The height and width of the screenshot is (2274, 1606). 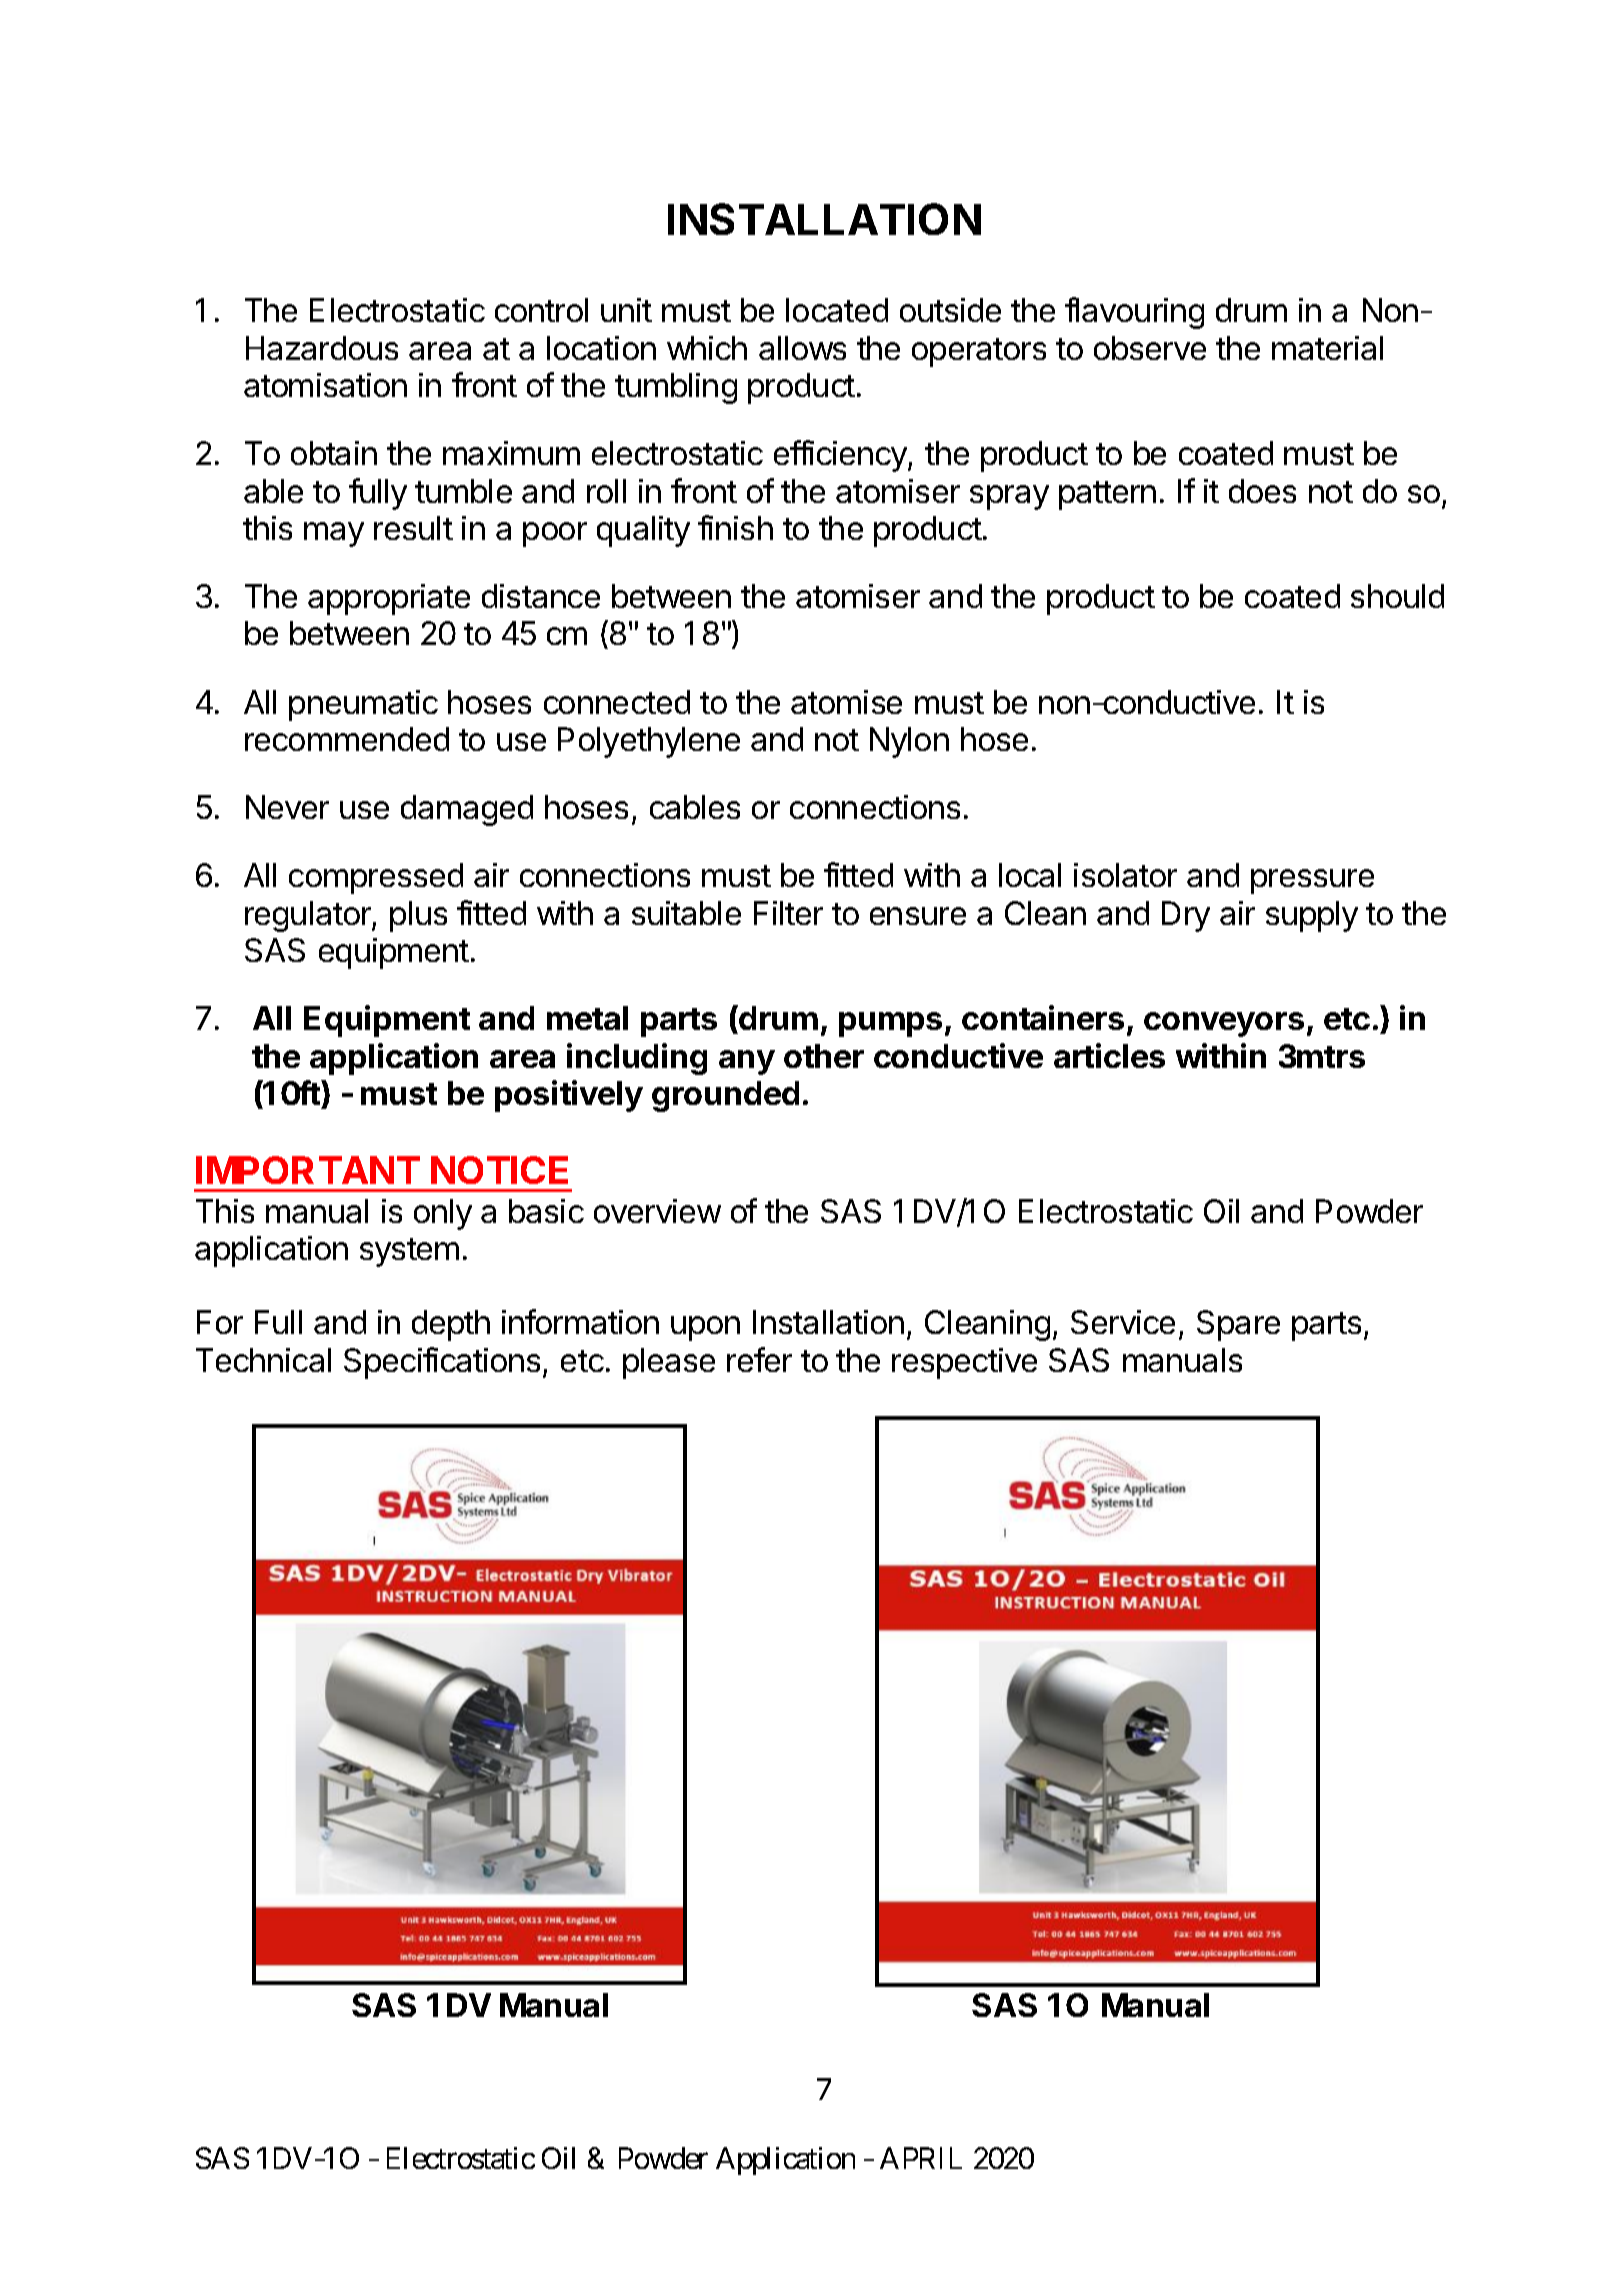 I want to click on allows, so click(x=802, y=348).
